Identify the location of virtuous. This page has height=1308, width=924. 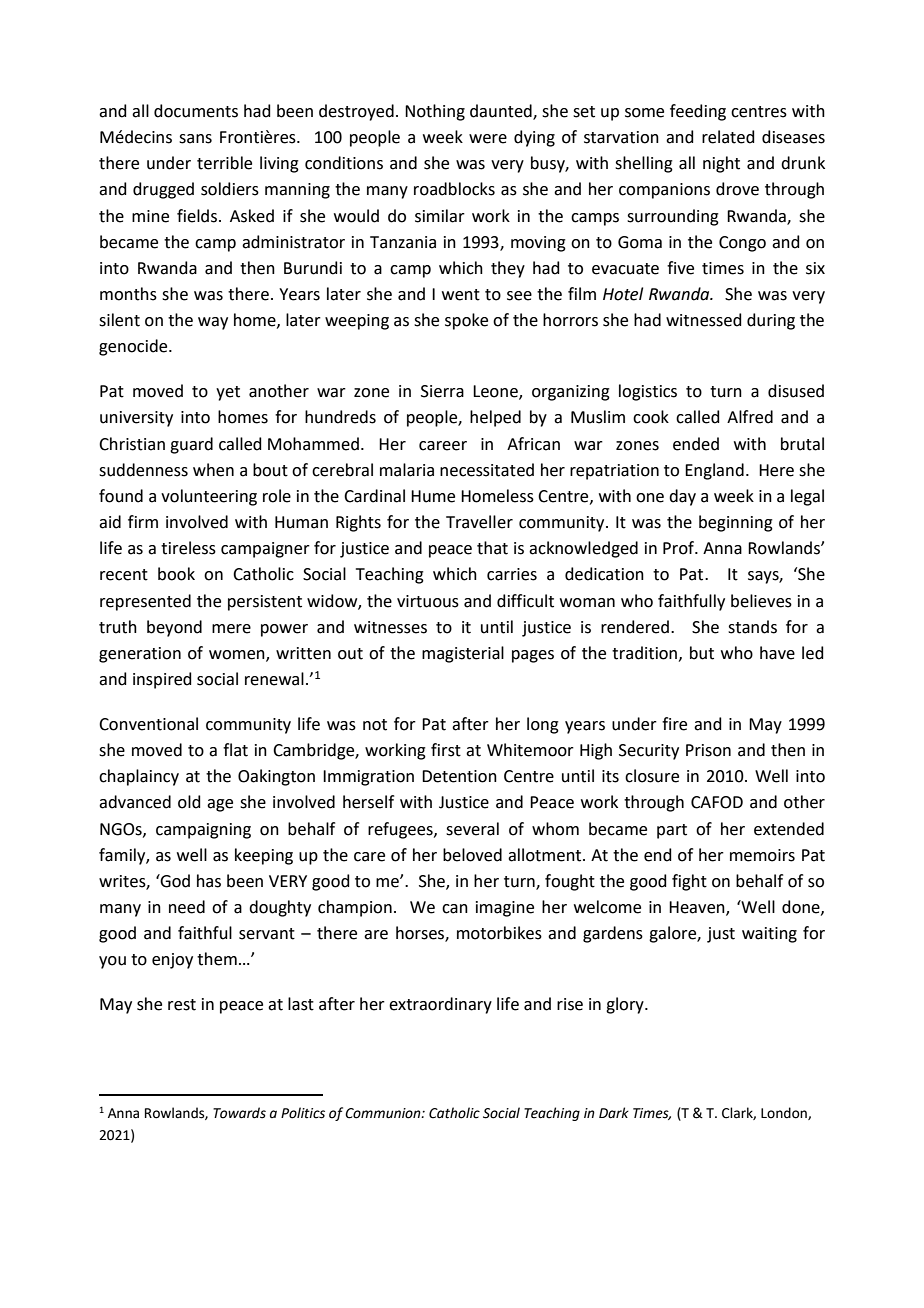
(428, 601).
